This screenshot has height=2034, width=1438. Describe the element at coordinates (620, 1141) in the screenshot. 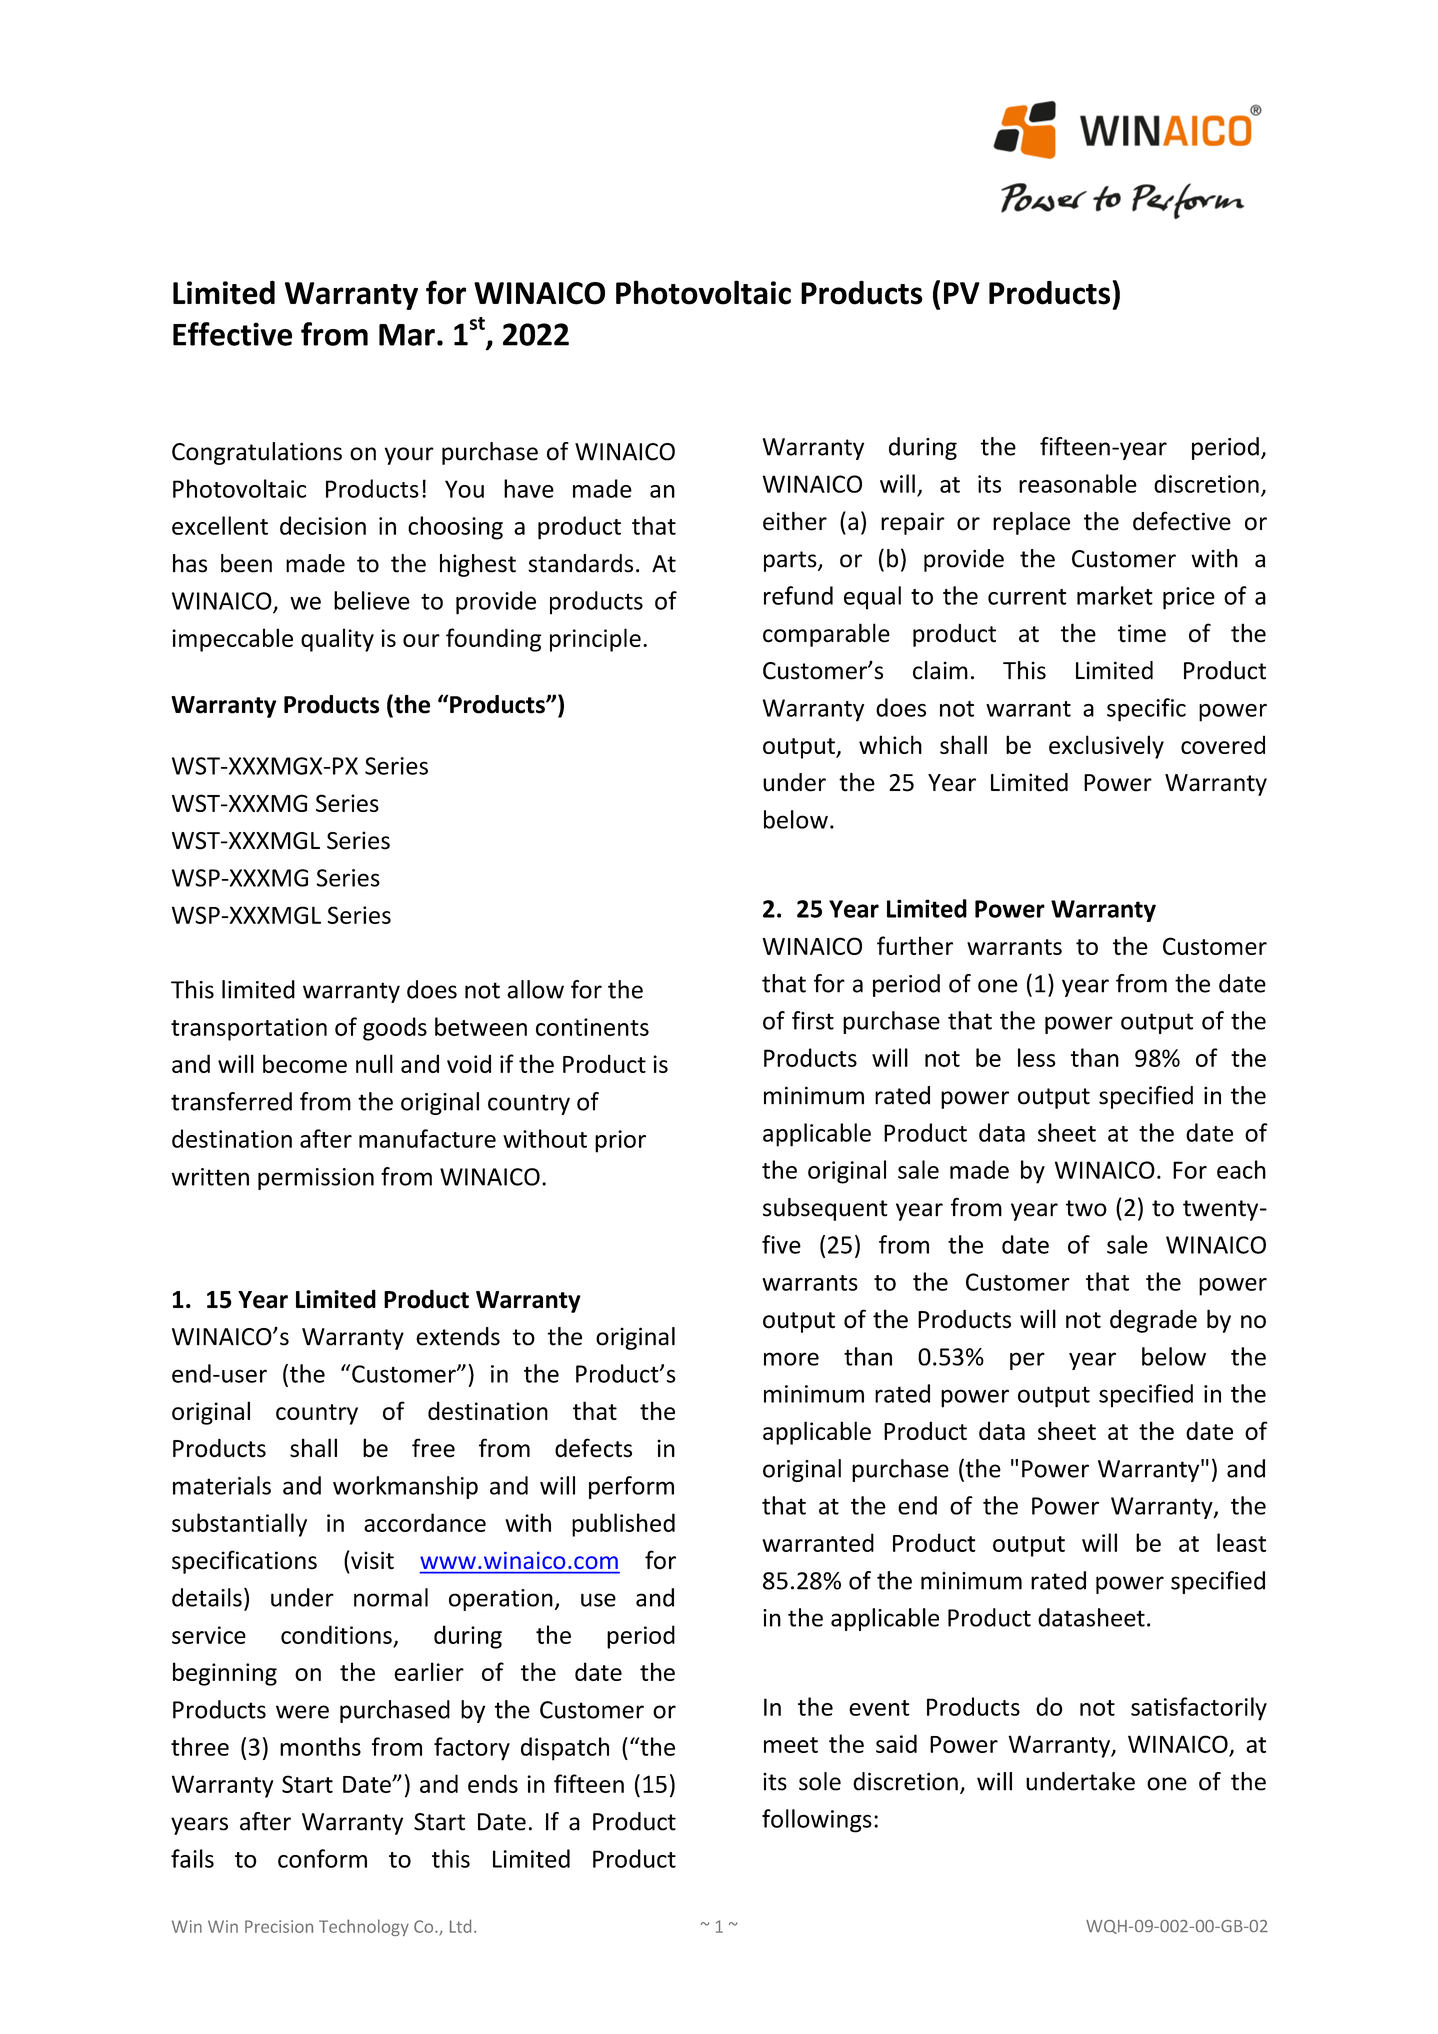

I see `prior` at that location.
